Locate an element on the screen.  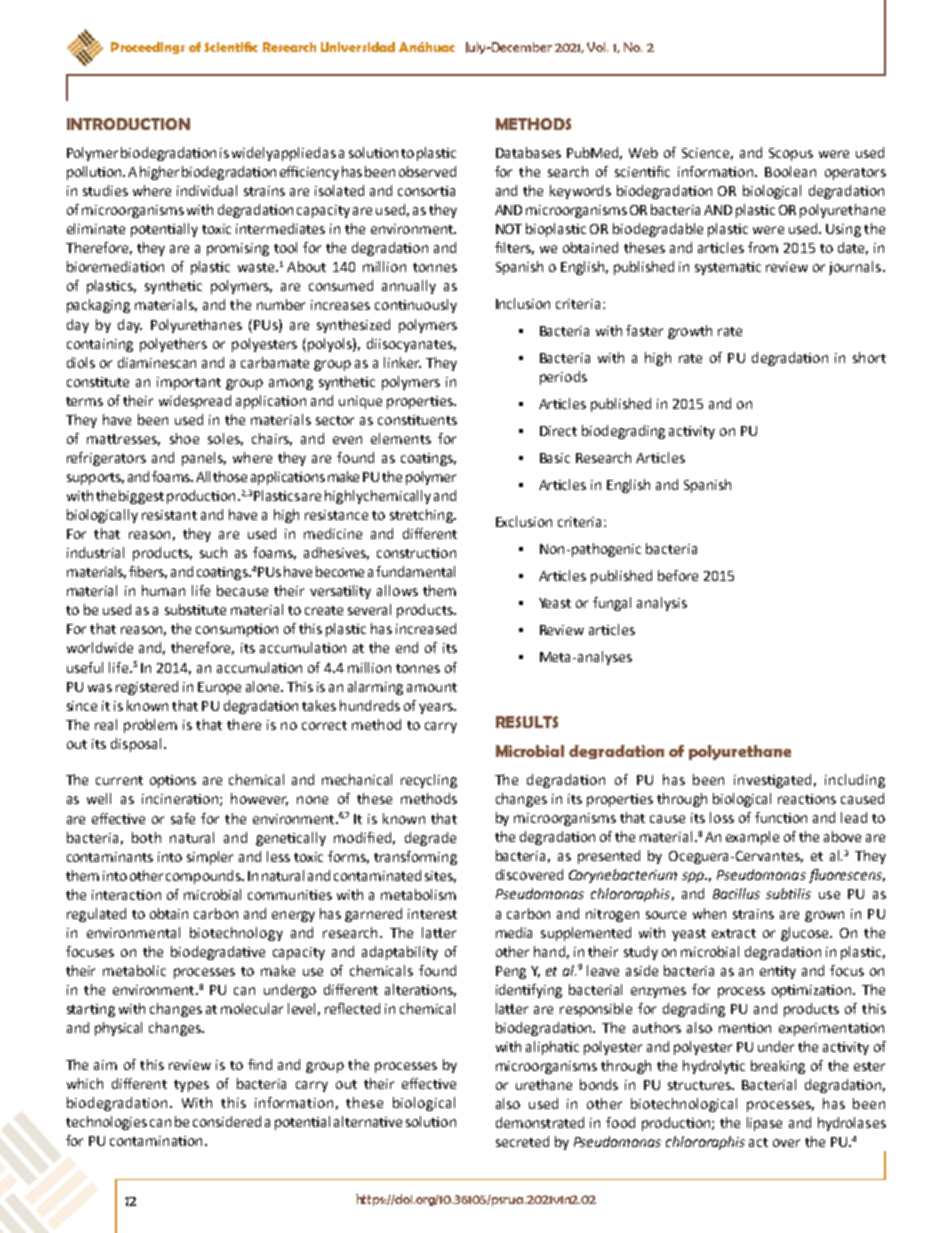
Scopus is located at coordinates (791, 154).
